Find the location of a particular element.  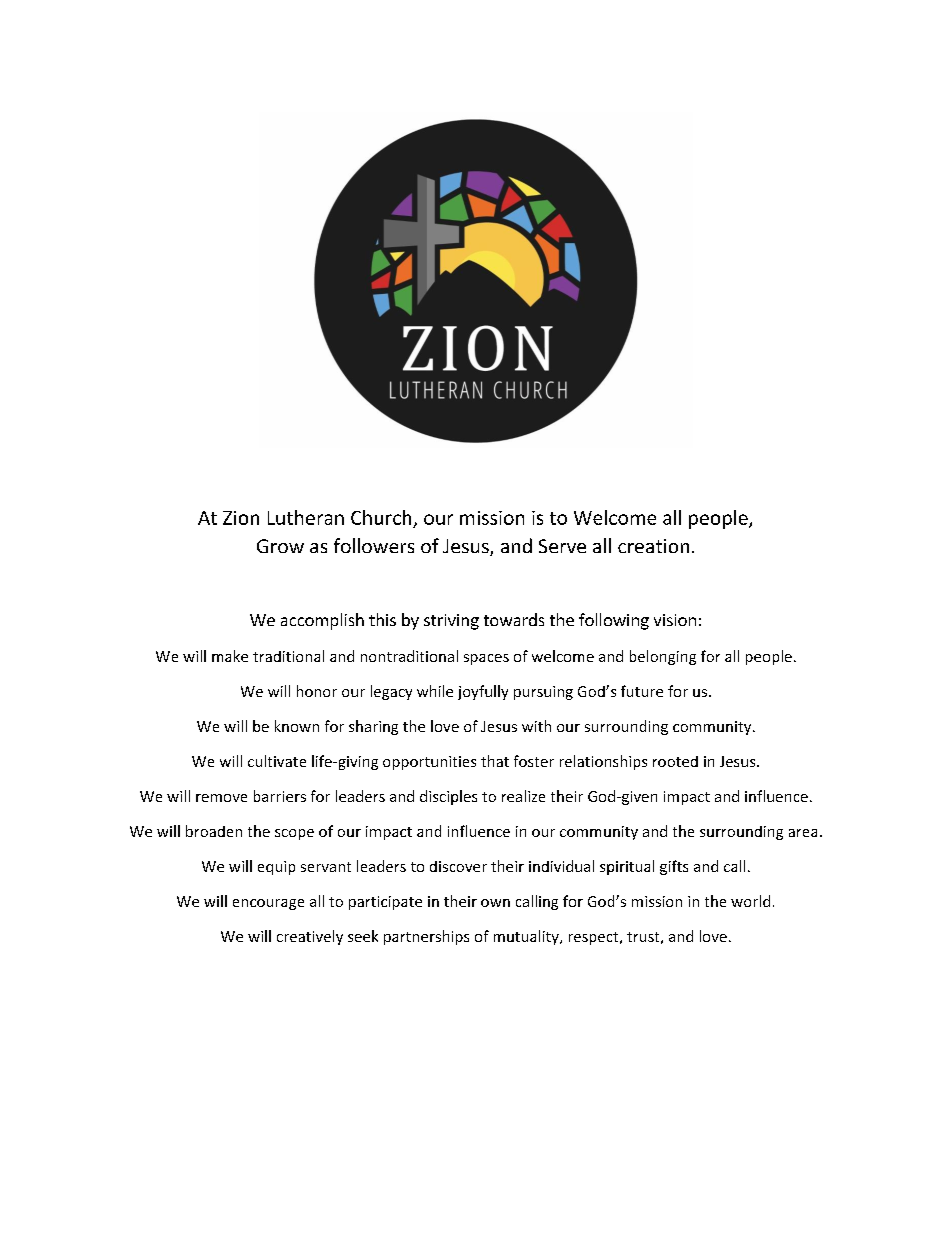

Lutheran is located at coordinates (306, 517).
